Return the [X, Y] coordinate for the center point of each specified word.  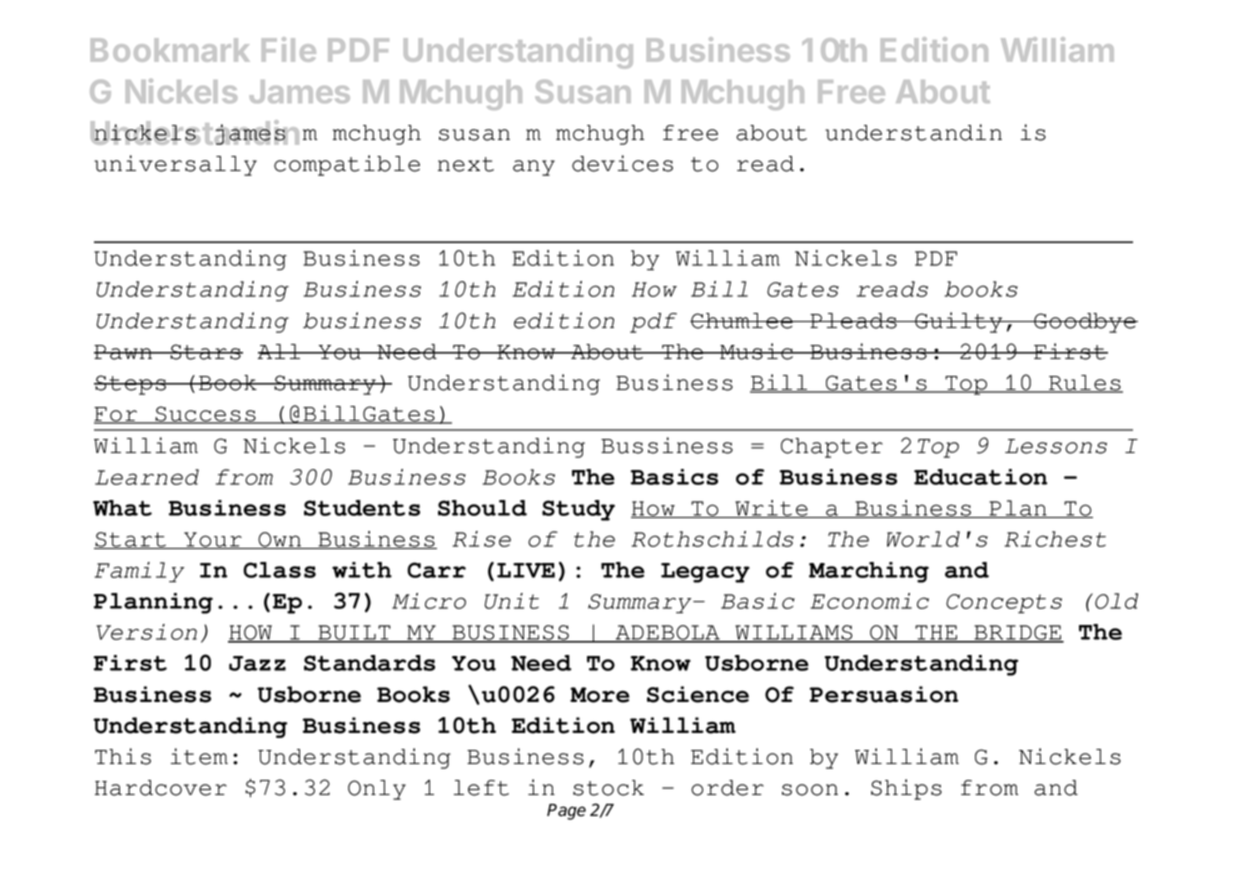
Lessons [1056, 446]
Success [205, 415]
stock [608, 788]
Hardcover [161, 788]
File [289, 49]
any [534, 168]
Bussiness [667, 445]
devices [622, 163]
